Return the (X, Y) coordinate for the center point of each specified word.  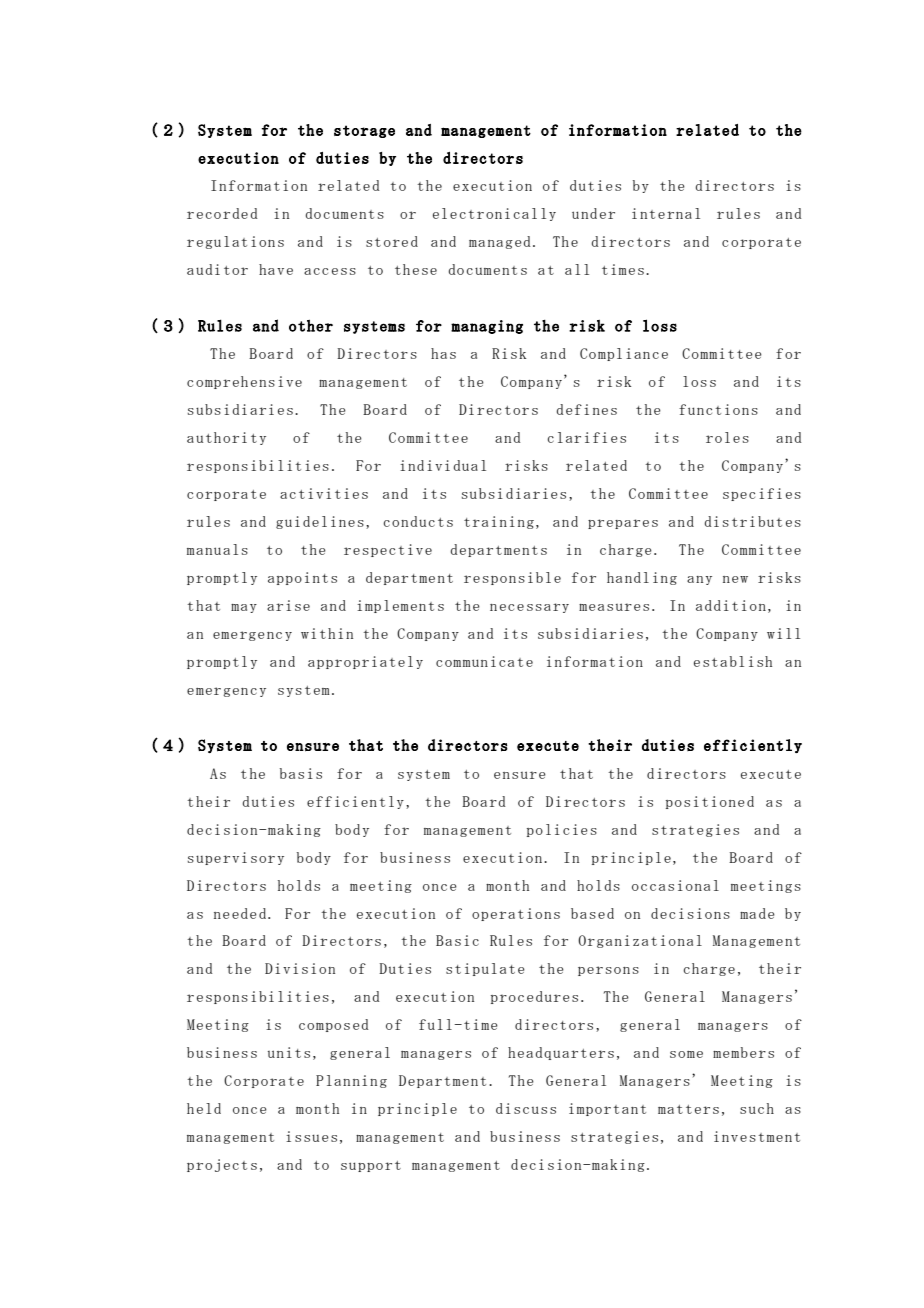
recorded (222, 213)
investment (757, 1136)
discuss (526, 1108)
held (204, 1108)
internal (666, 213)
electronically (494, 214)
